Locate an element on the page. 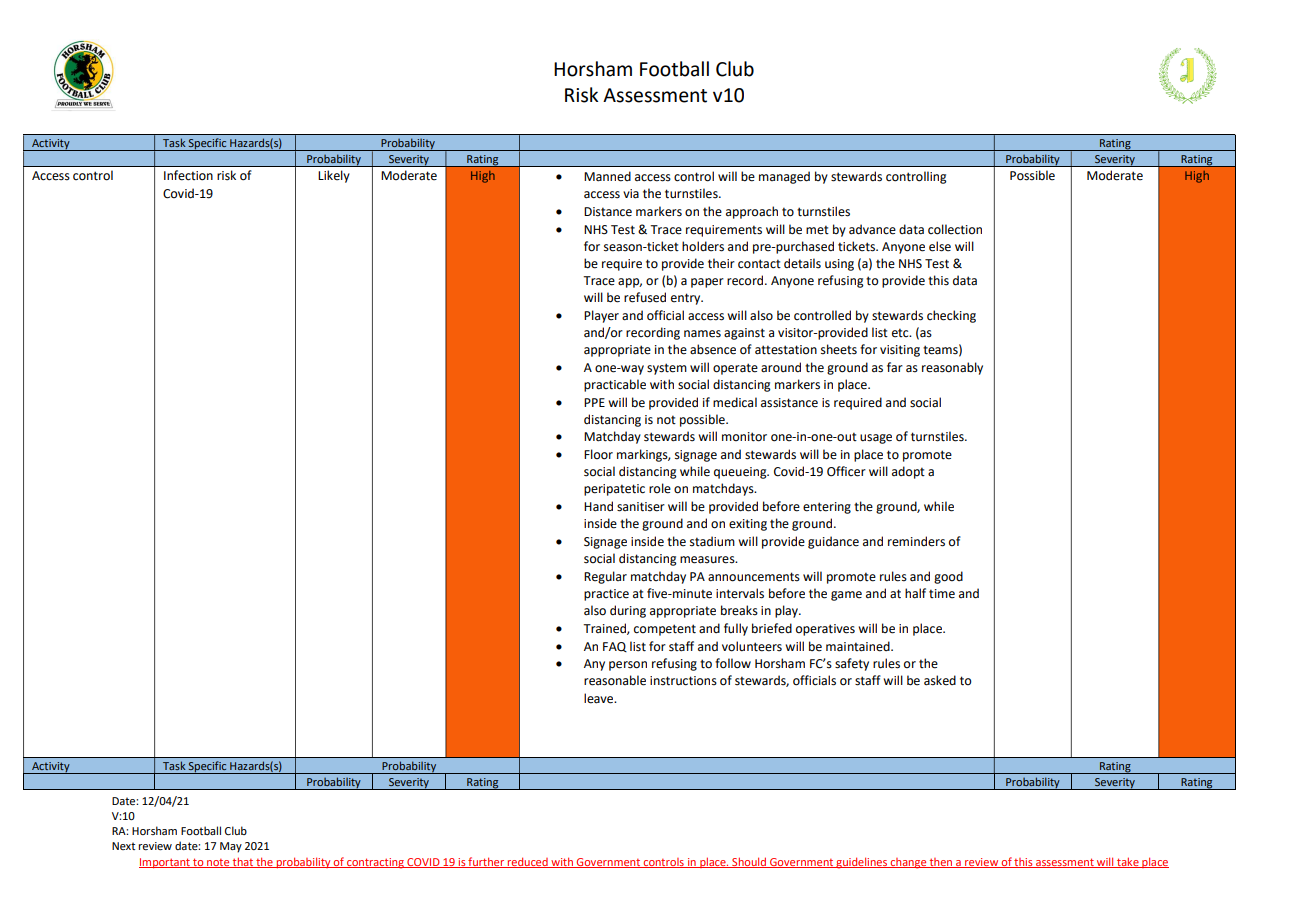  reduced is located at coordinates (528, 862).
